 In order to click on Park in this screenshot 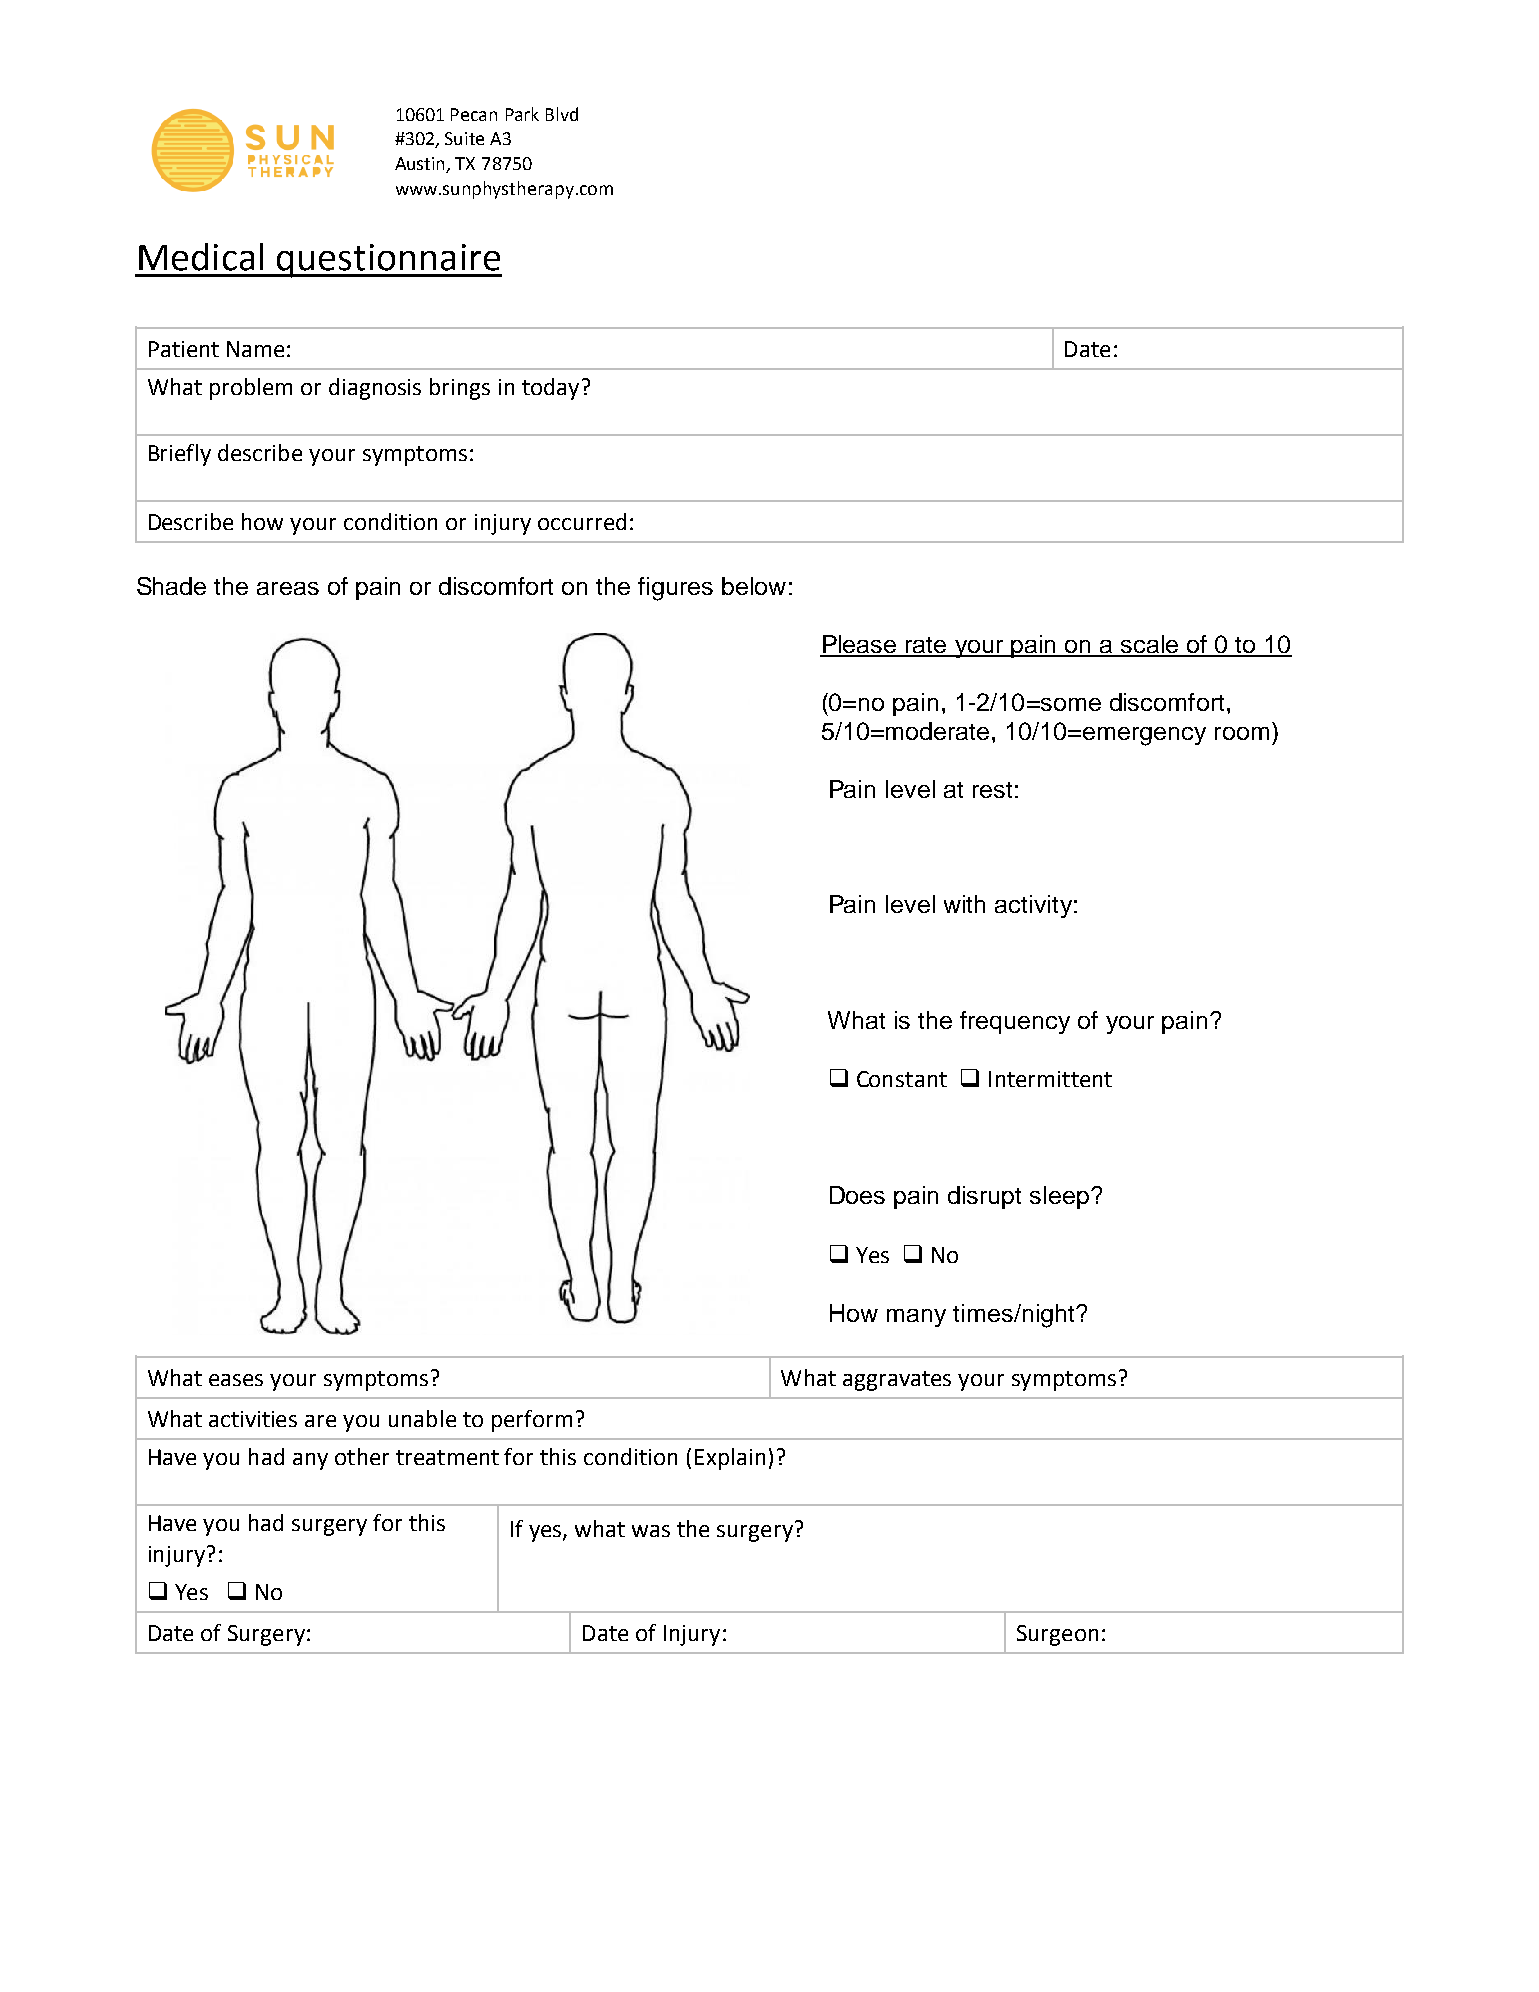, I will do `click(522, 114)`.
